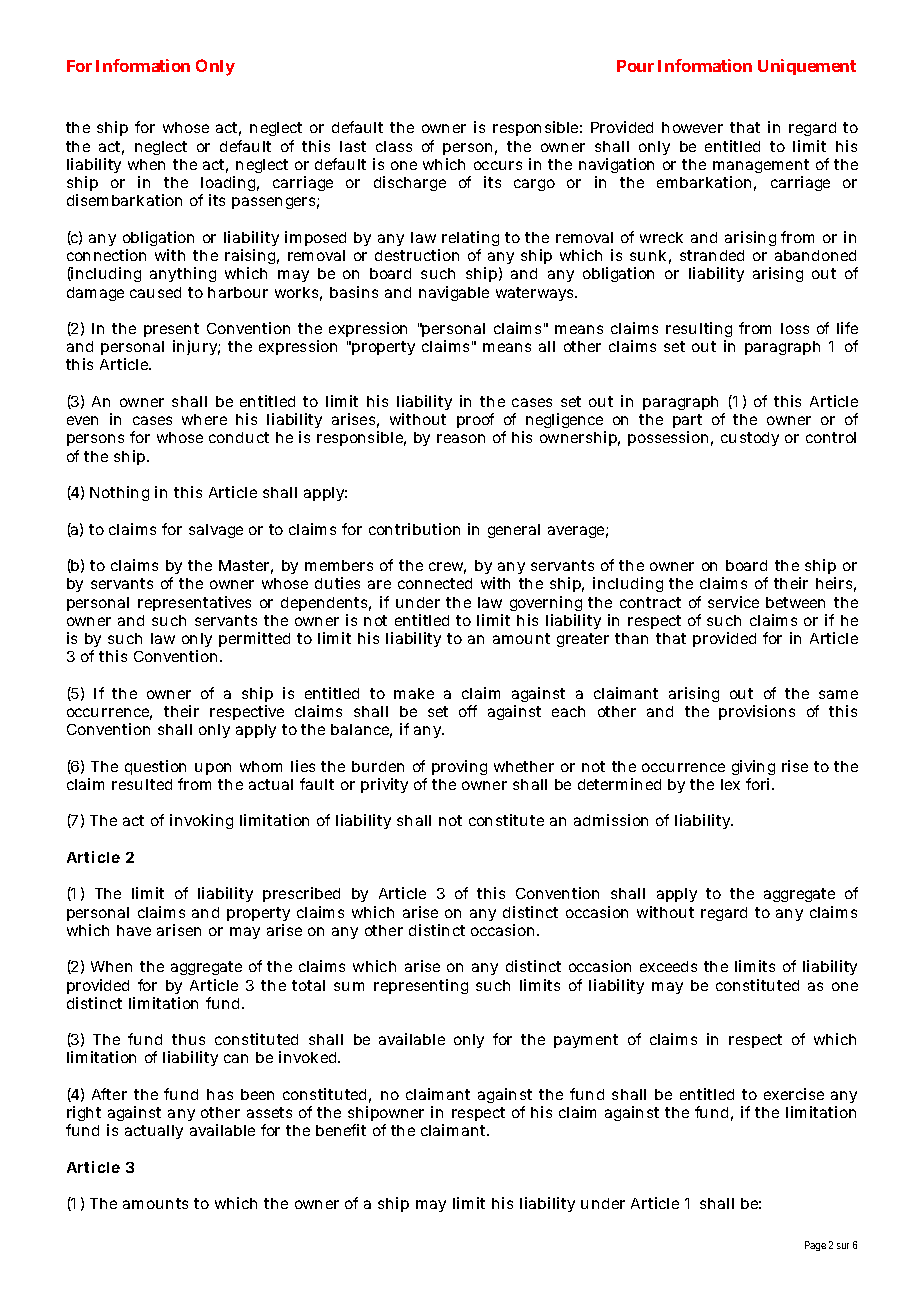 The image size is (924, 1308). I want to click on question, so click(155, 767).
